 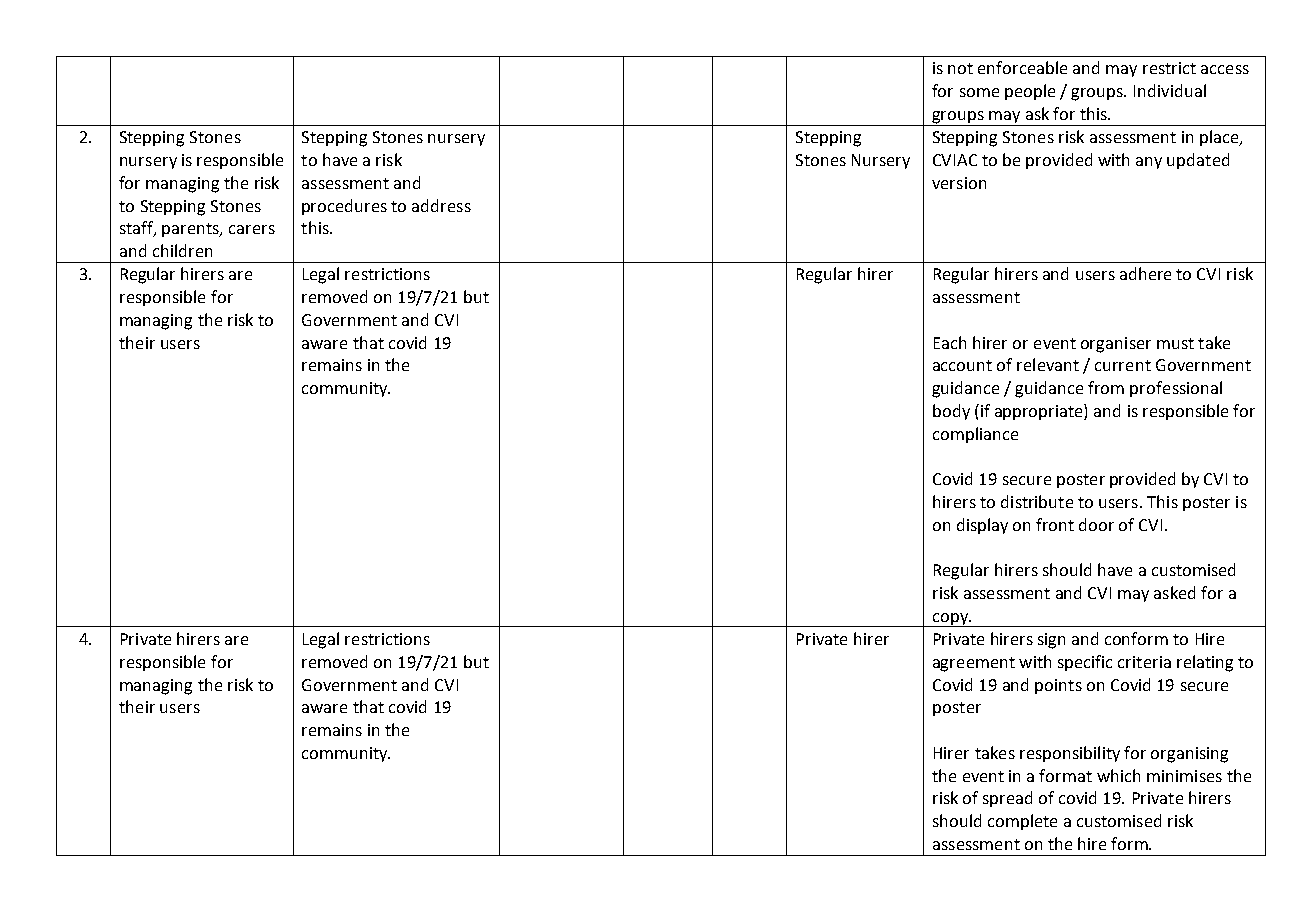 I want to click on not, so click(x=960, y=68).
